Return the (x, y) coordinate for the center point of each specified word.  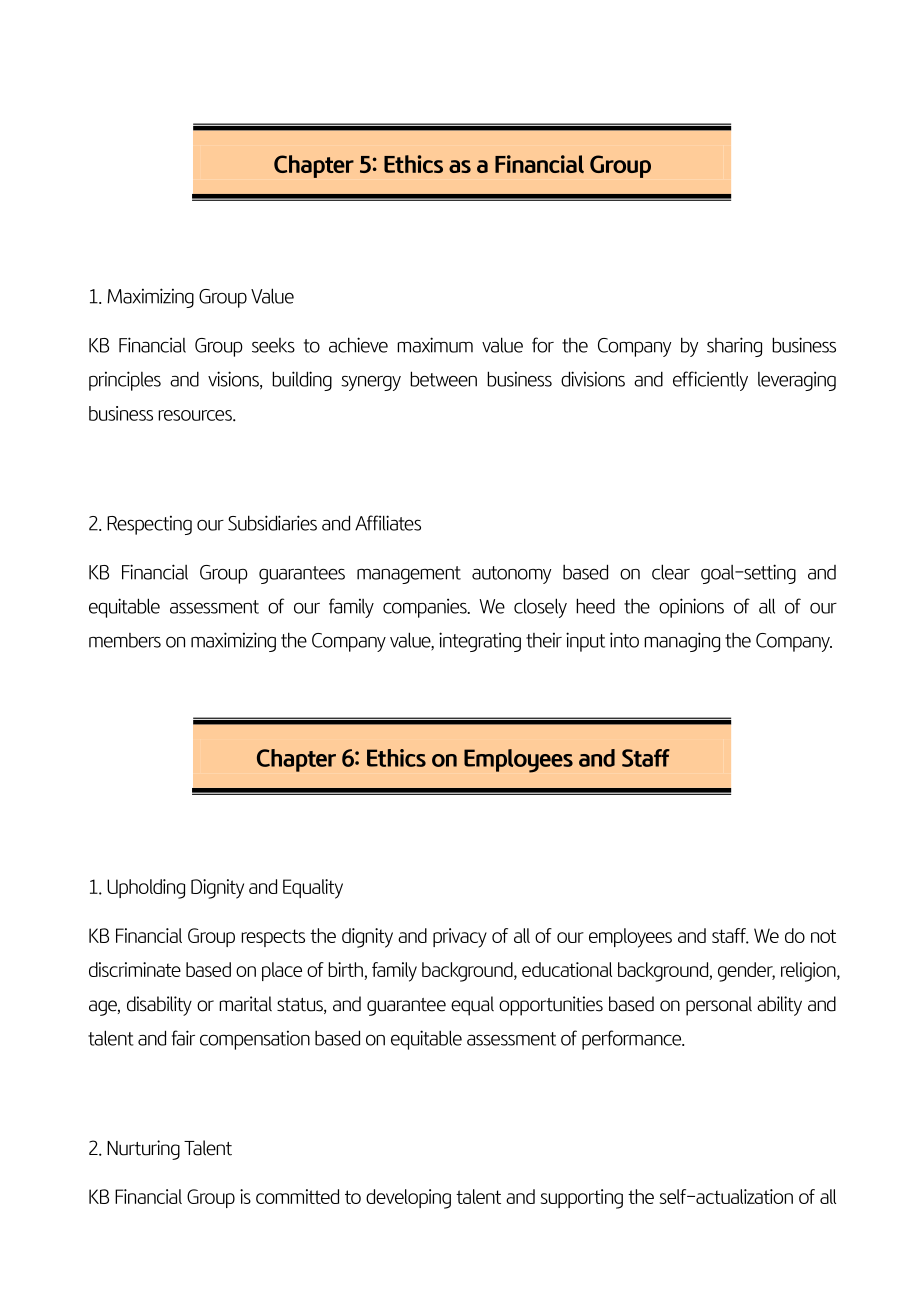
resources (196, 415)
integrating (480, 642)
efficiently (710, 381)
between (443, 379)
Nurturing (143, 1150)
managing (682, 642)
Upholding (146, 889)
